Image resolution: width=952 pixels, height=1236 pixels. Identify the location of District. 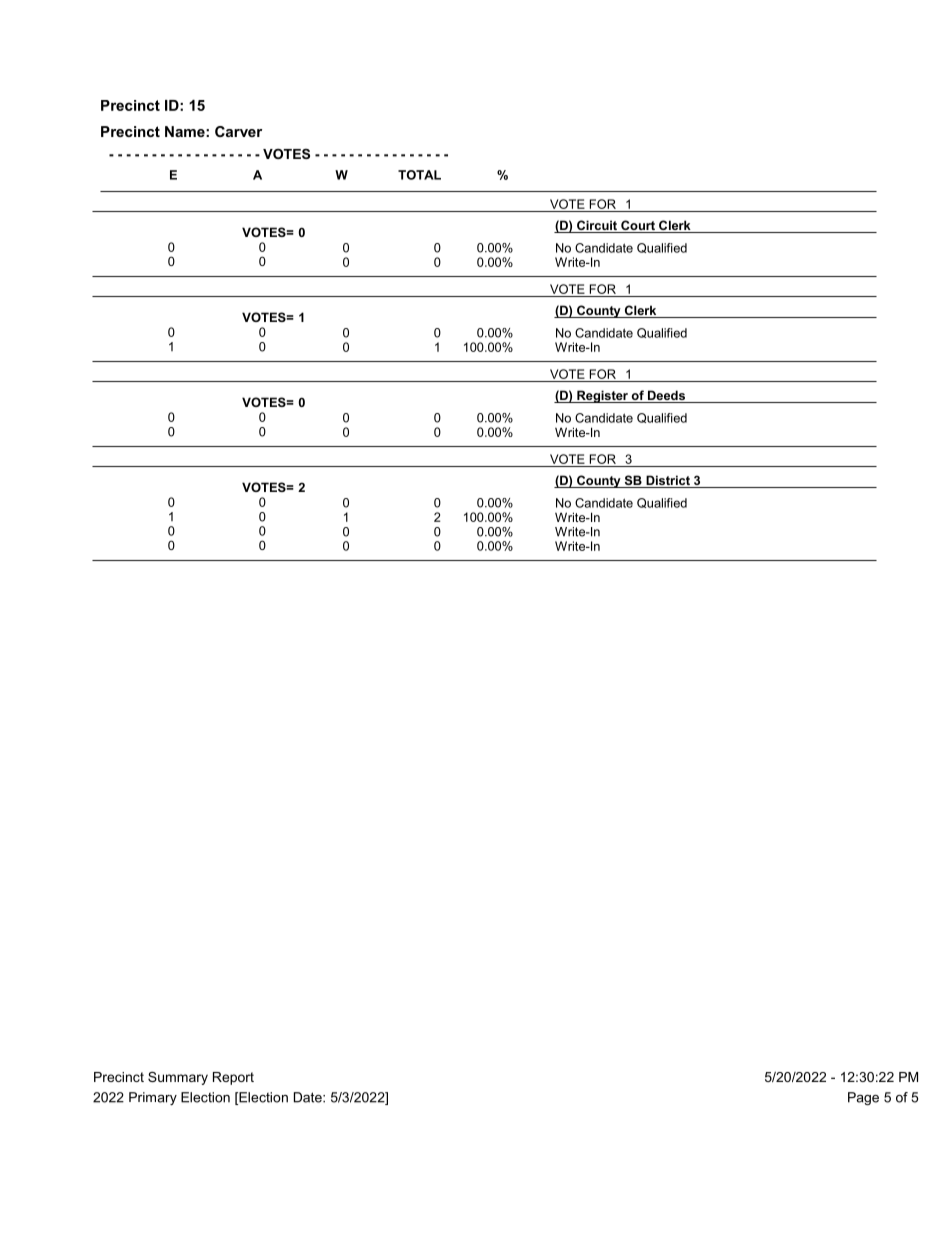
(668, 481).
